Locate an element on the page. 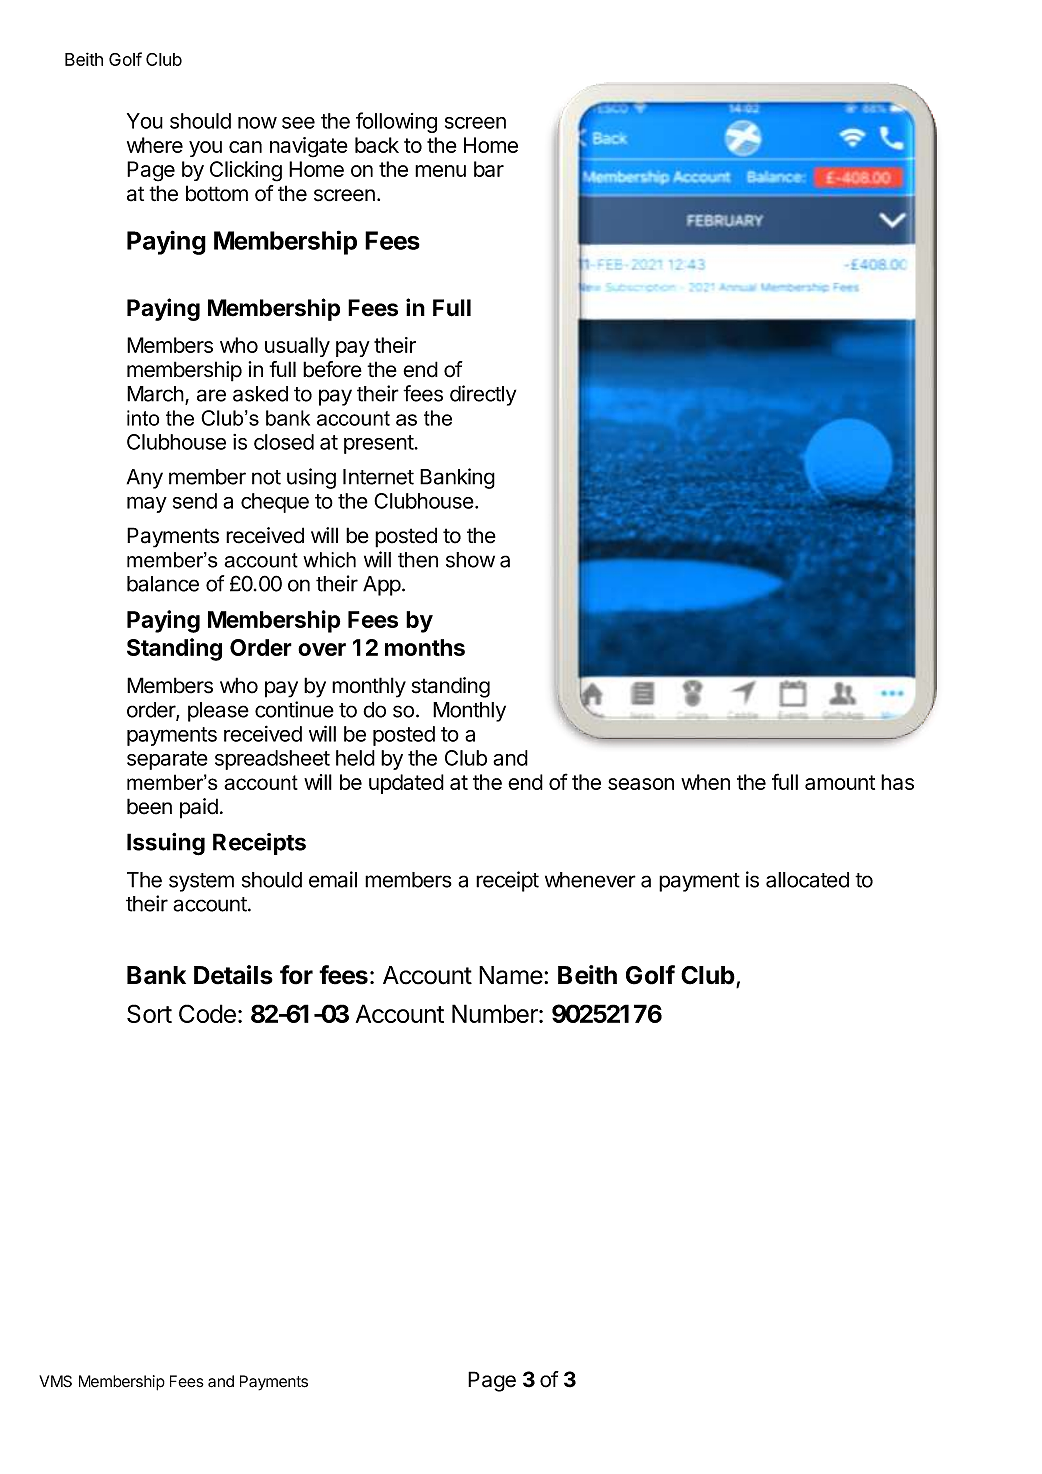 This page has height=1474, width=1042. menu is located at coordinates (440, 171).
